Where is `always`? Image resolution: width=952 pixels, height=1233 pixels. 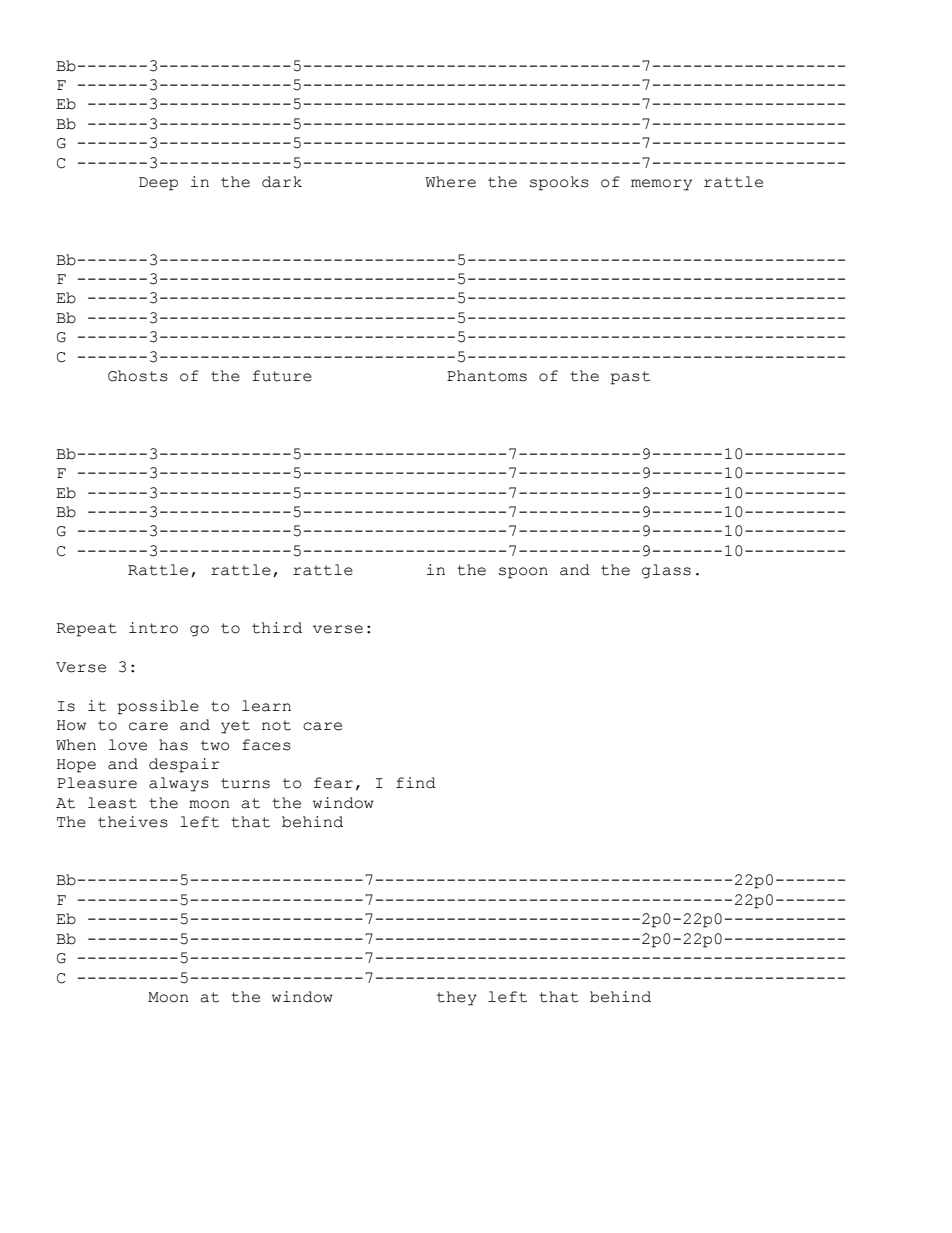 always is located at coordinates (179, 784).
